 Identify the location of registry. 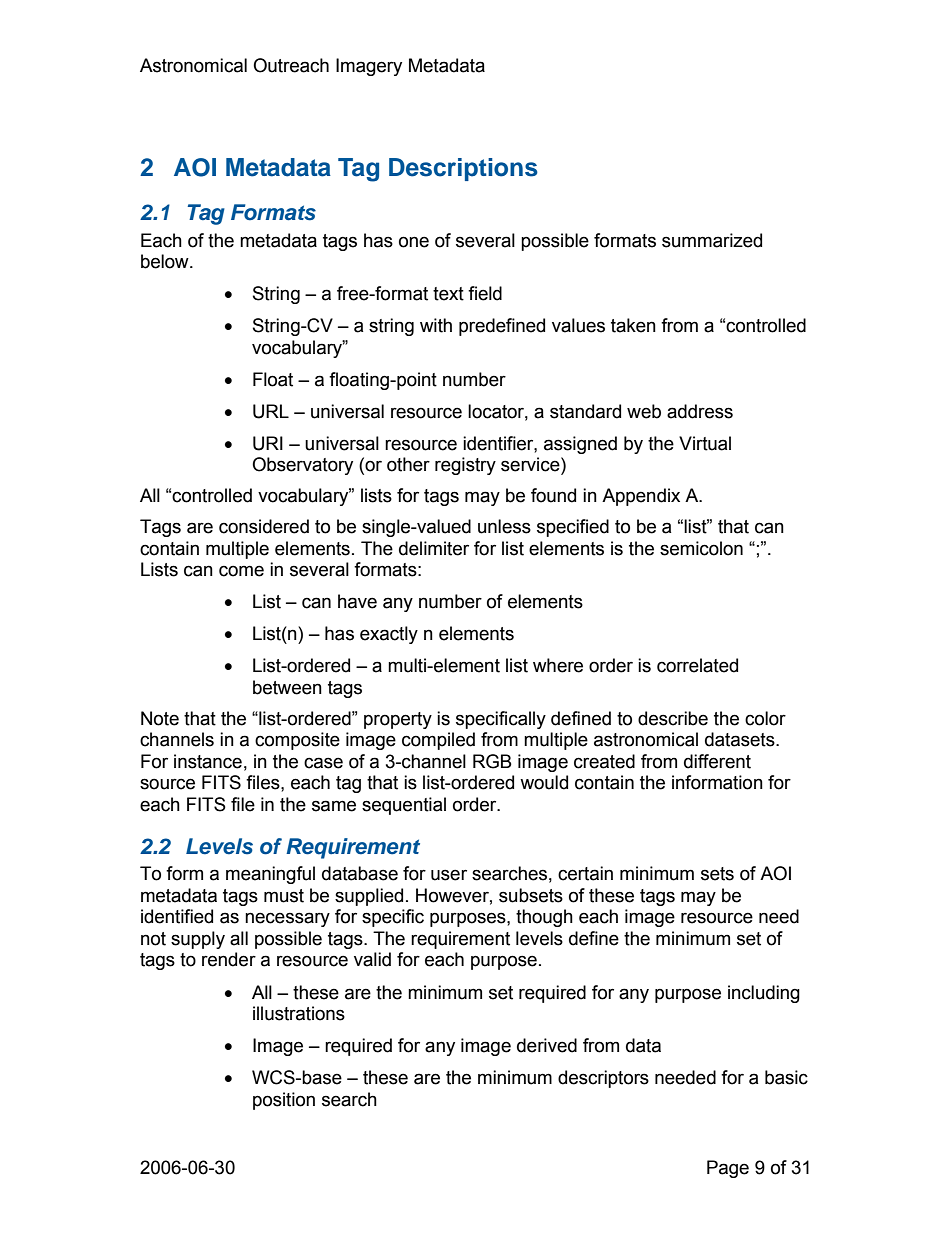
(465, 466).
